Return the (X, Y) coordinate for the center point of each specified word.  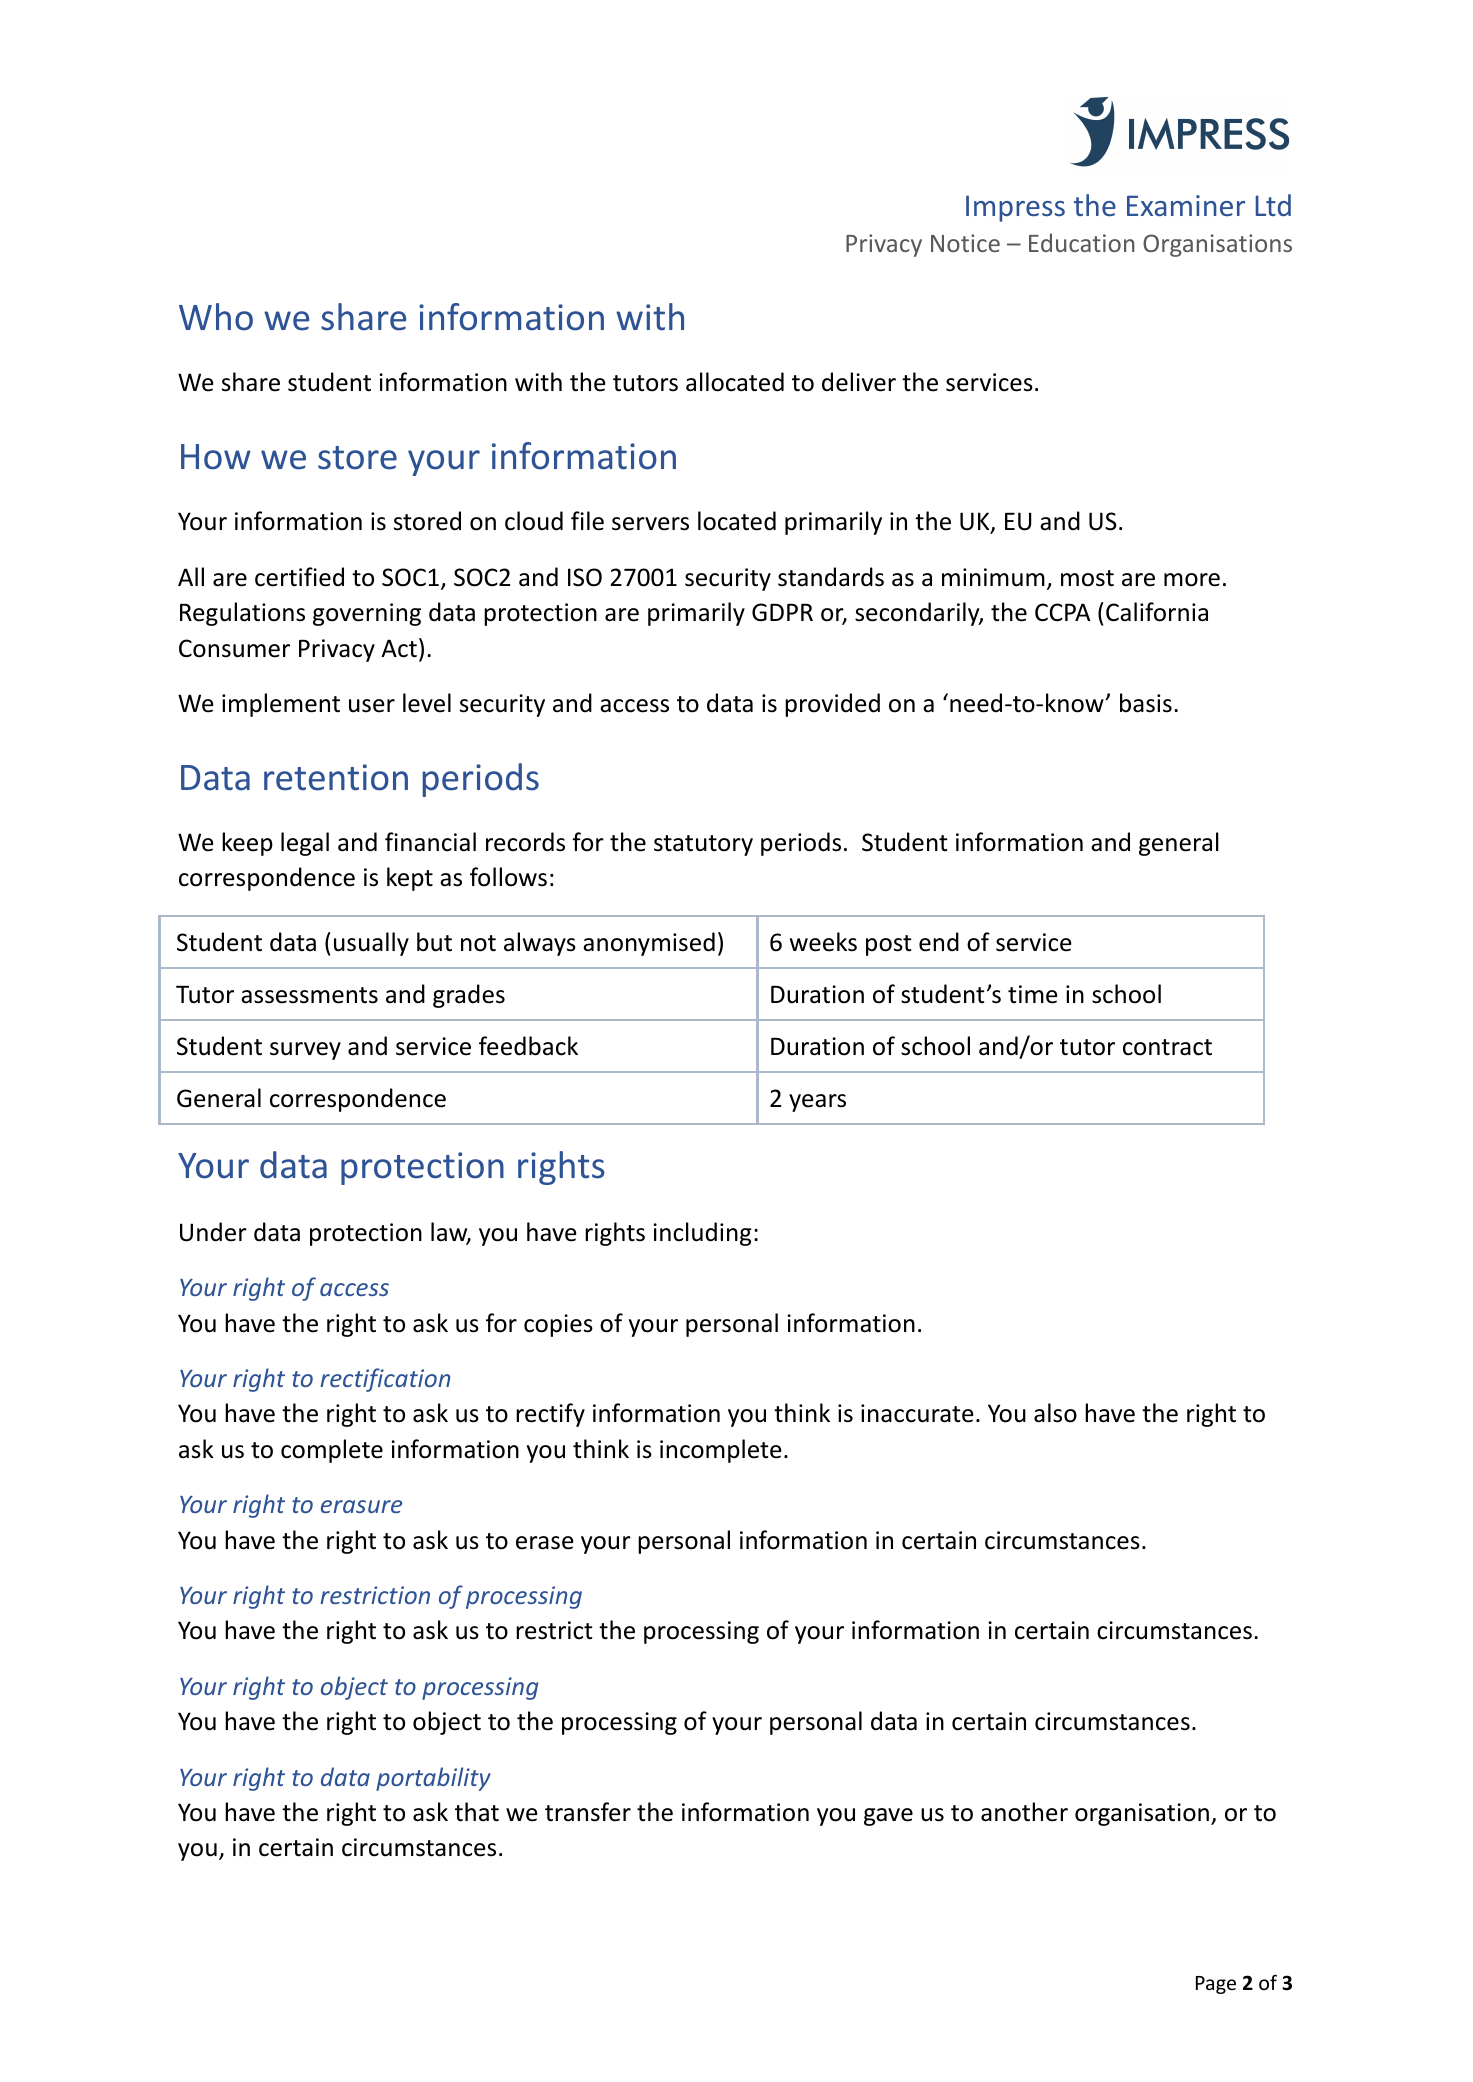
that (477, 1812)
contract (1167, 1047)
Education (1082, 242)
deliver (859, 382)
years (817, 1103)
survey (305, 1051)
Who (216, 317)
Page (1216, 1985)
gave (888, 1817)
